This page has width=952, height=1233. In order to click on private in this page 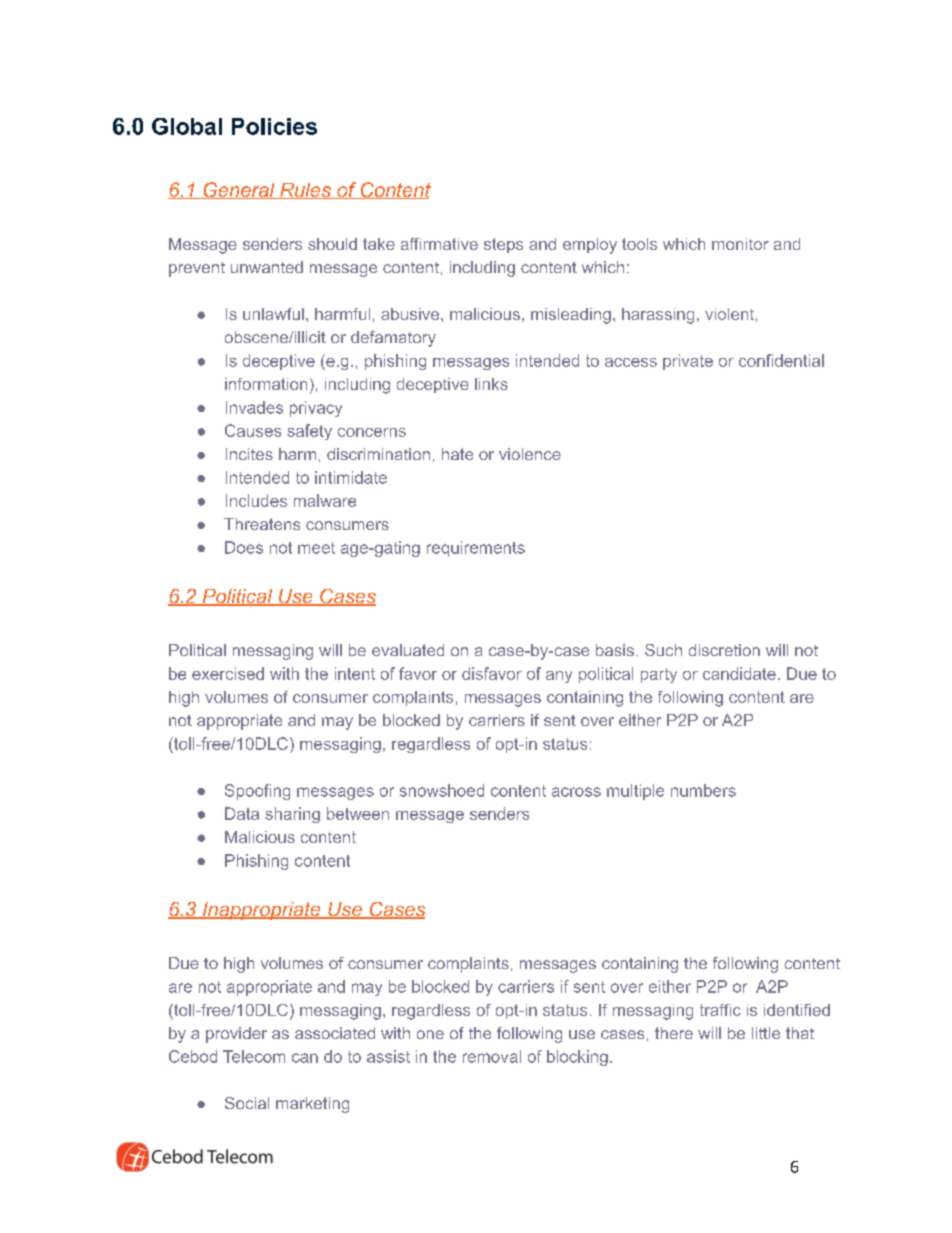, I will do `click(688, 362)`.
